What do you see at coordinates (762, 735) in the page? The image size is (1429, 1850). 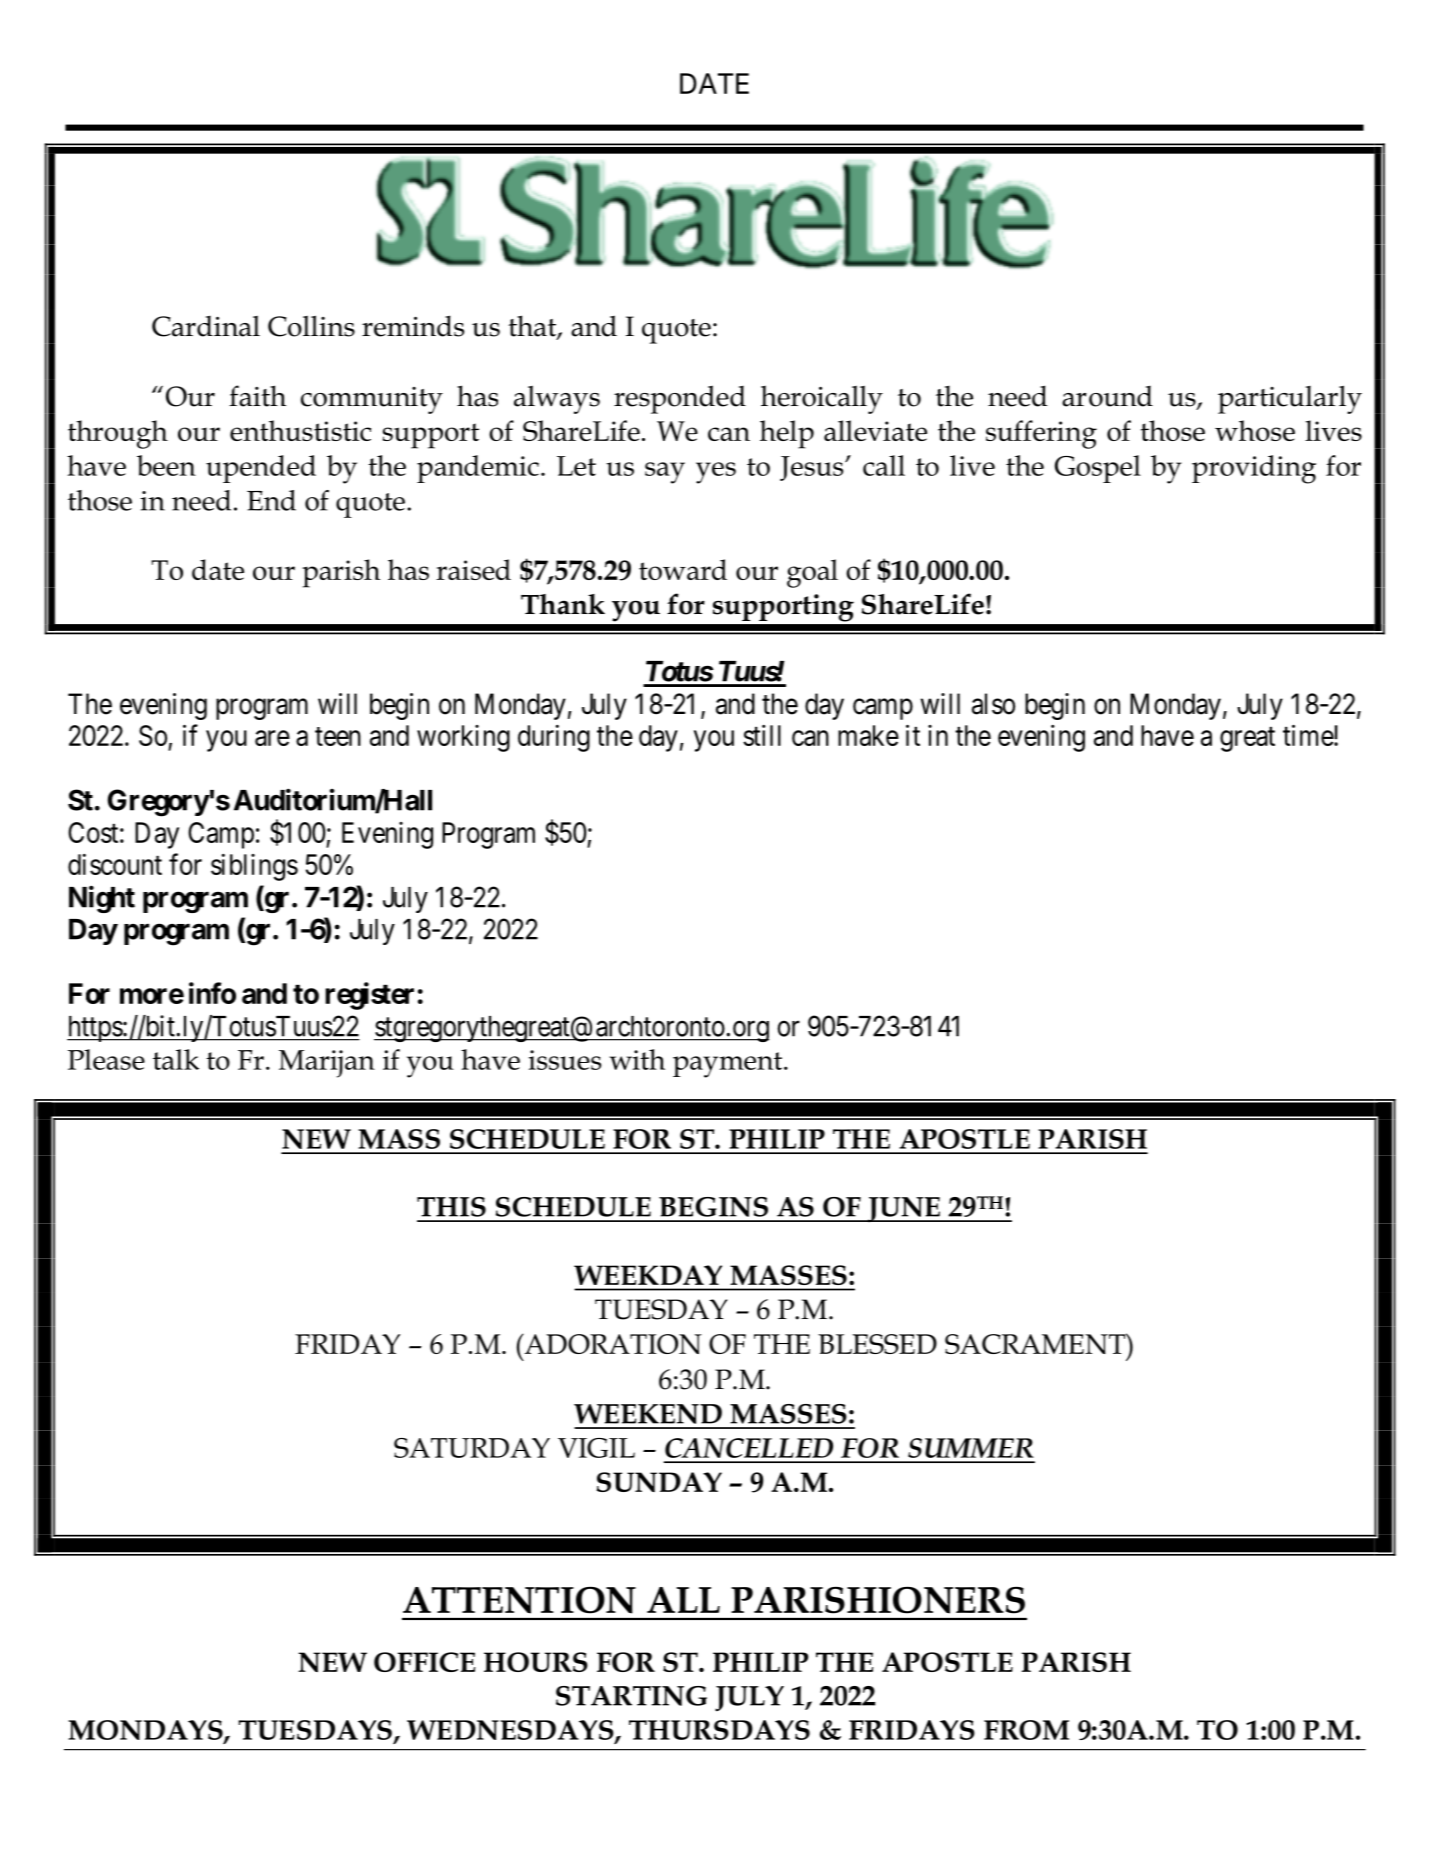 I see `still` at bounding box center [762, 735].
